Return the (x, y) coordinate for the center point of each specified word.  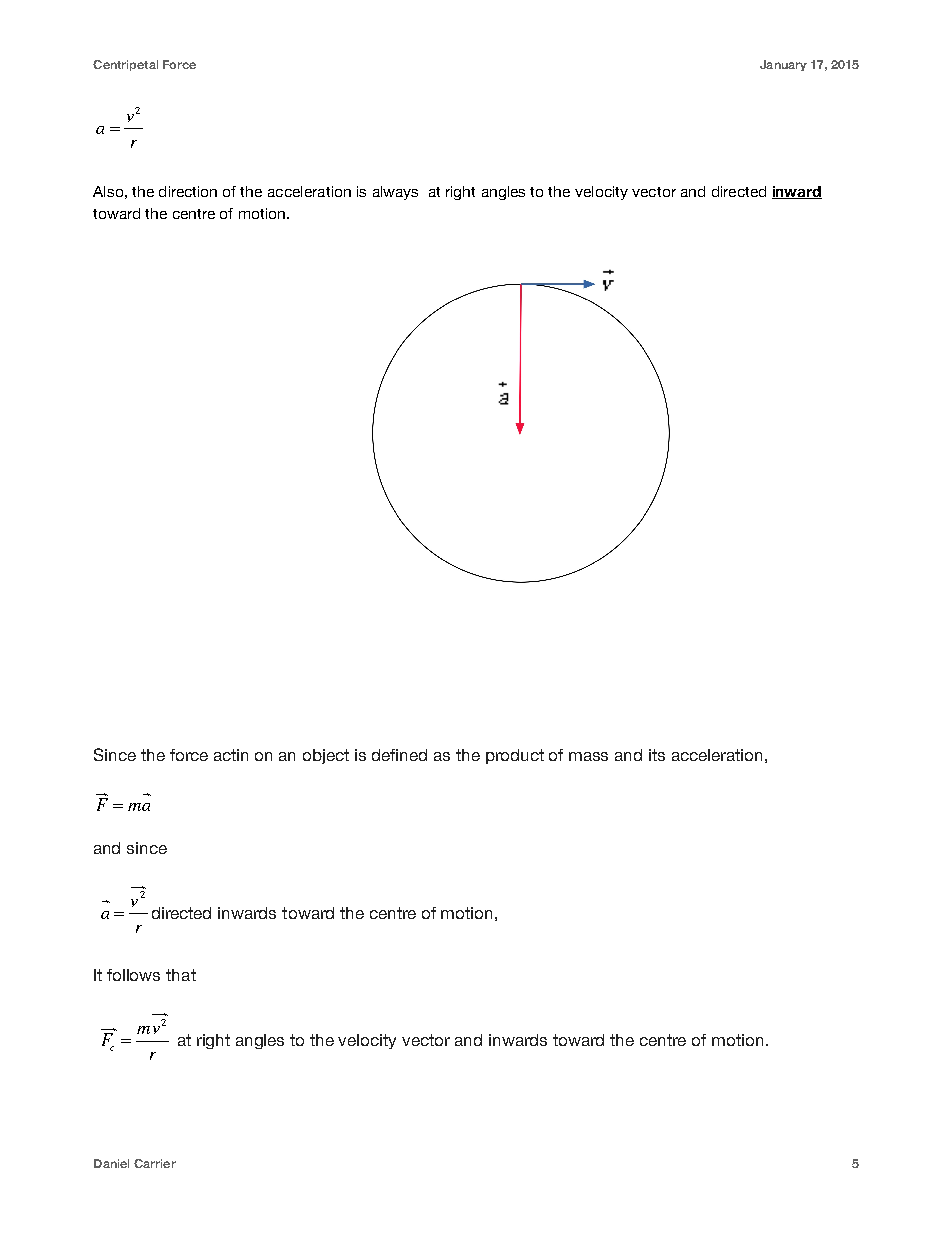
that (181, 975)
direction (188, 191)
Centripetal (125, 65)
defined (399, 755)
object (326, 756)
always (395, 193)
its (657, 755)
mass (588, 756)
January (783, 65)
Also (108, 191)
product (515, 756)
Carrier (155, 1163)
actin (231, 755)
